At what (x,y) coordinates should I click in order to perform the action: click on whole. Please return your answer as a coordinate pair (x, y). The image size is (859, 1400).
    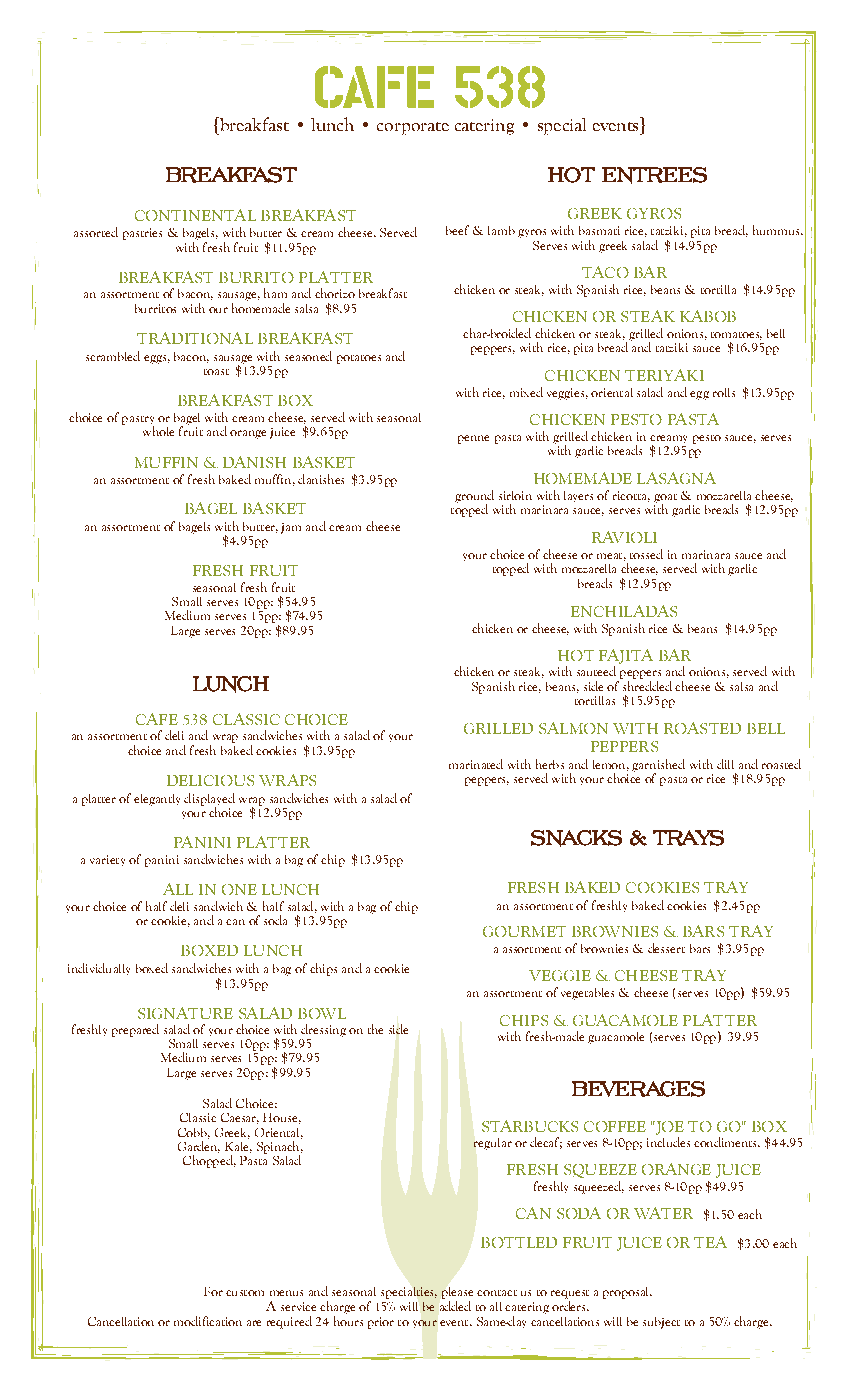
    Looking at the image, I should click on (158, 429).
